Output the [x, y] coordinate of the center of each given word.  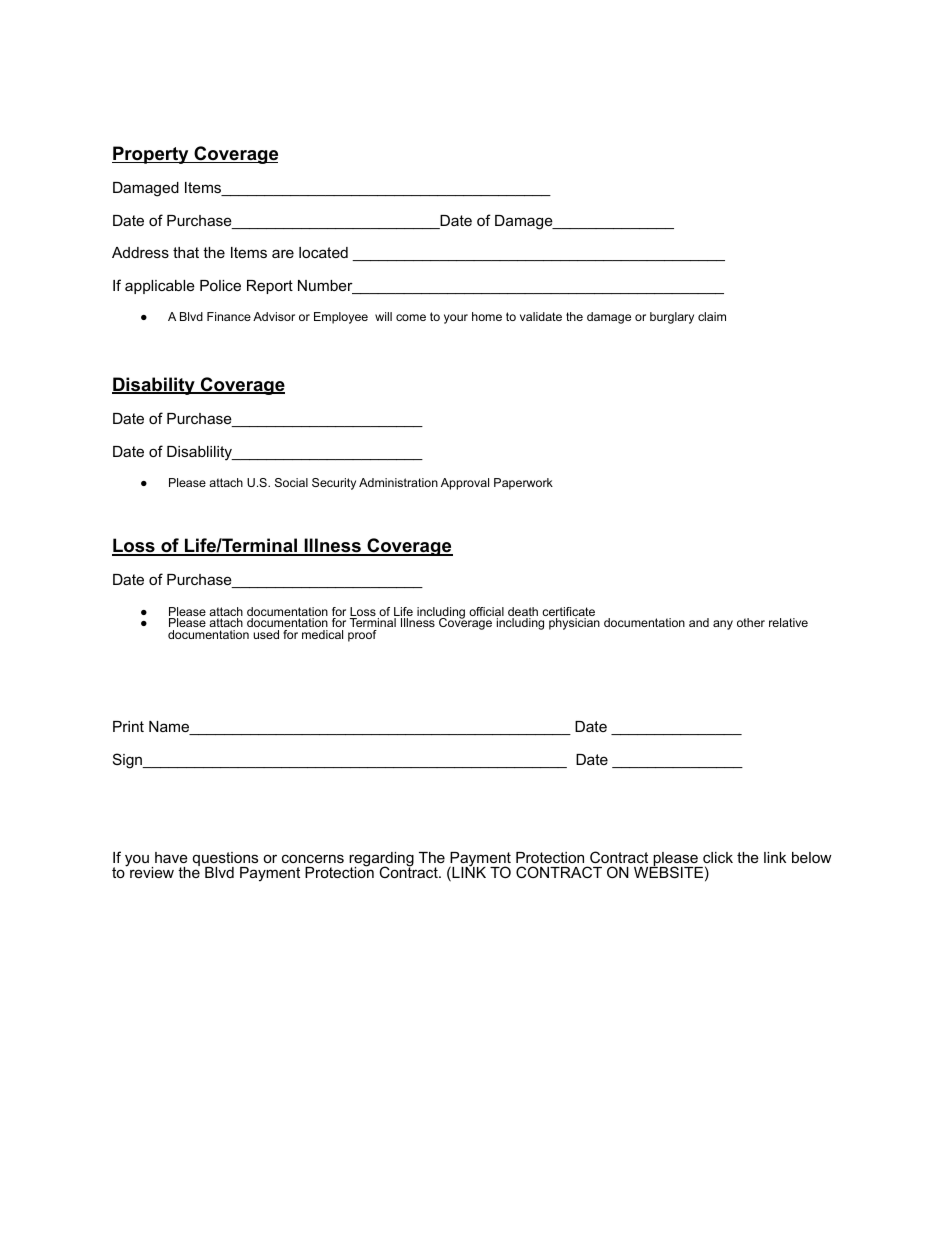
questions [225, 860]
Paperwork [523, 484]
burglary [672, 318]
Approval [465, 484]
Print [128, 726]
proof [362, 636]
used [266, 634]
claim [712, 316]
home [487, 316]
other [751, 622]
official [486, 613]
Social [291, 482]
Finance [229, 316]
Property [151, 155]
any [723, 625]
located [323, 252]
